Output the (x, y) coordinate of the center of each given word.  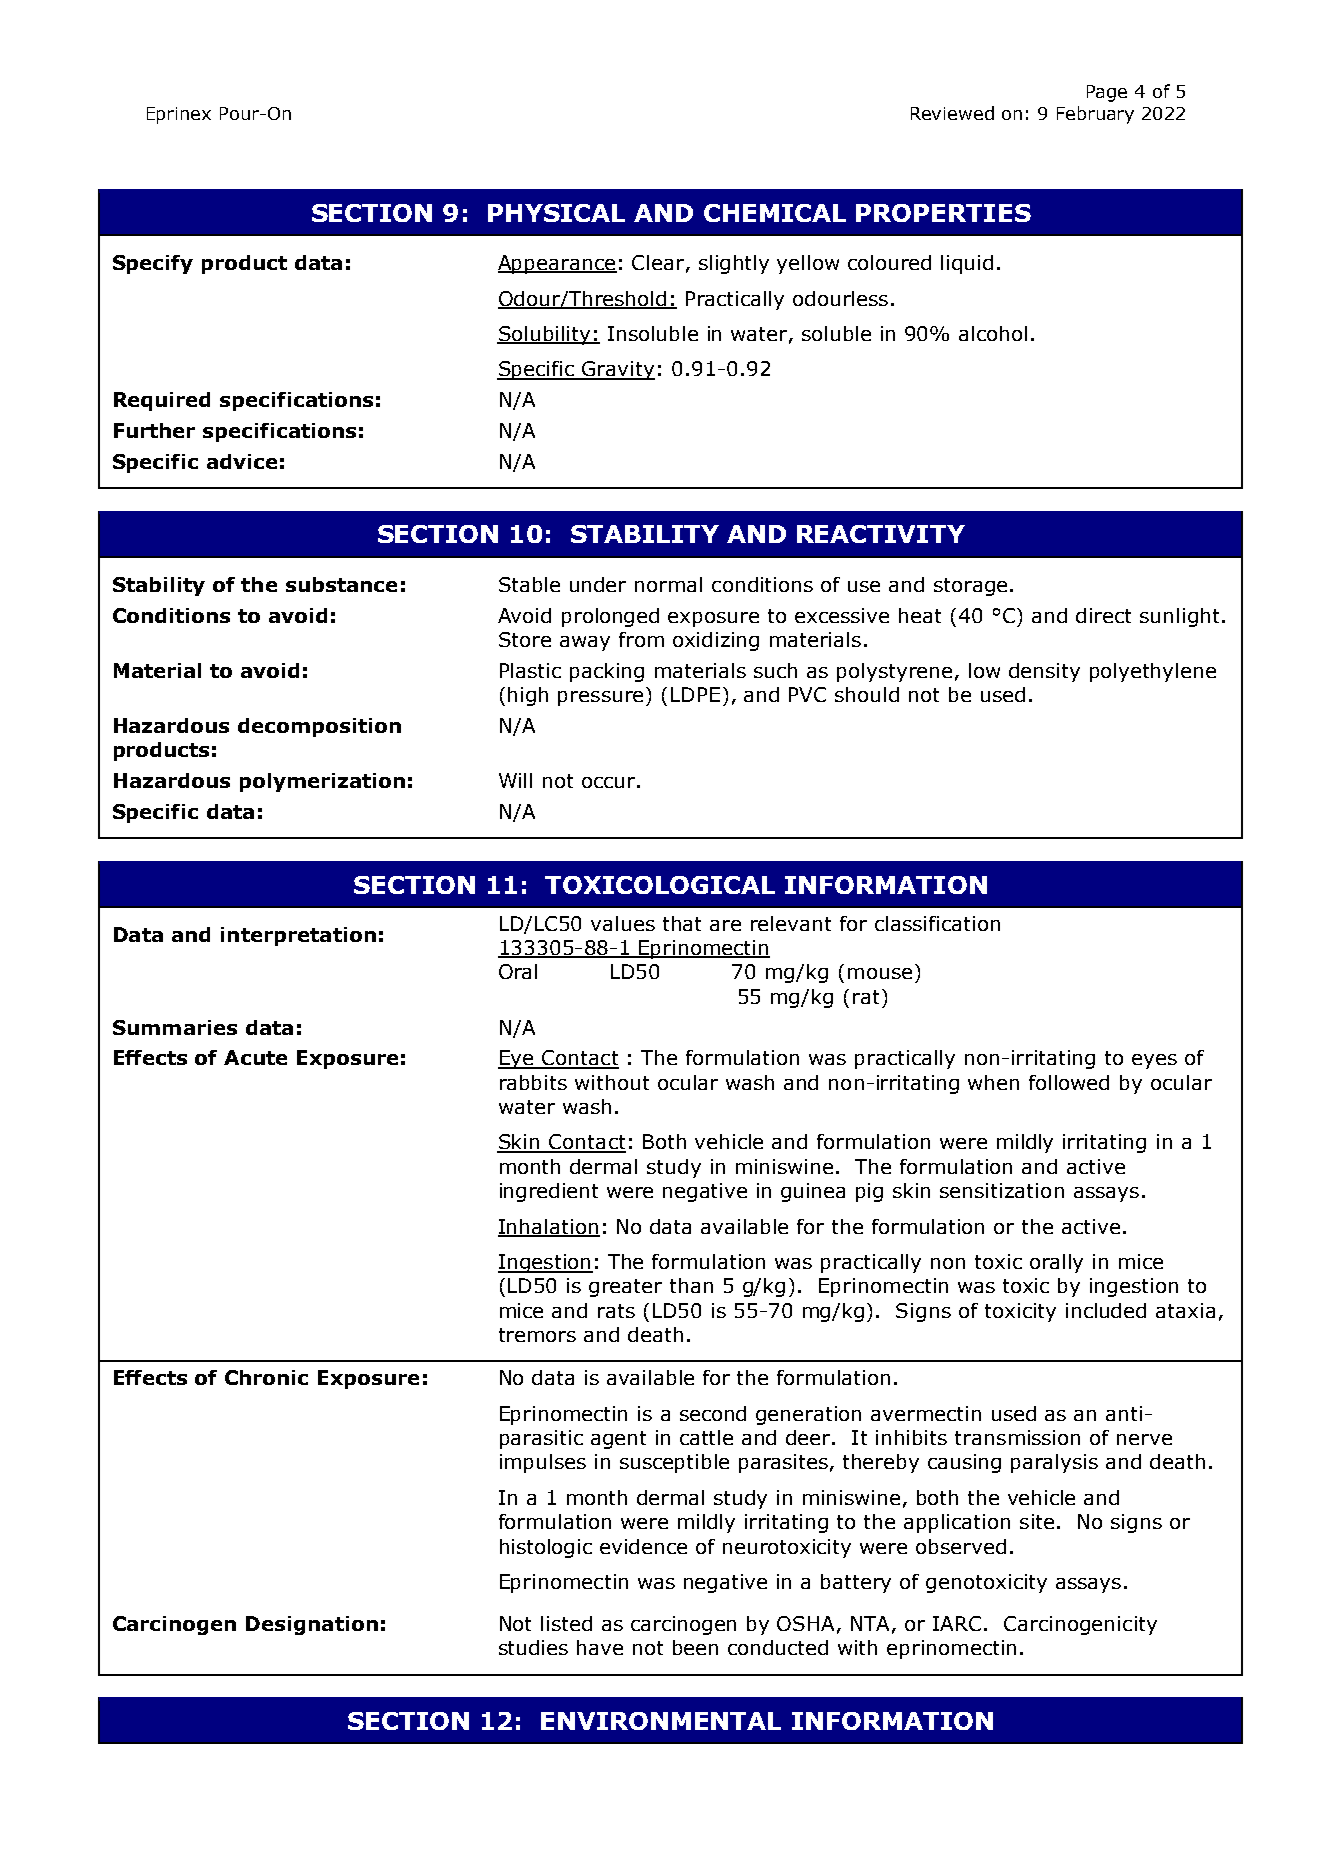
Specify (153, 264)
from (641, 639)
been (695, 1647)
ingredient (549, 1192)
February (1095, 115)
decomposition (319, 727)
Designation (312, 1625)
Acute (255, 1057)
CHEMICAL (775, 213)
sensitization (1002, 1190)
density (1044, 672)
